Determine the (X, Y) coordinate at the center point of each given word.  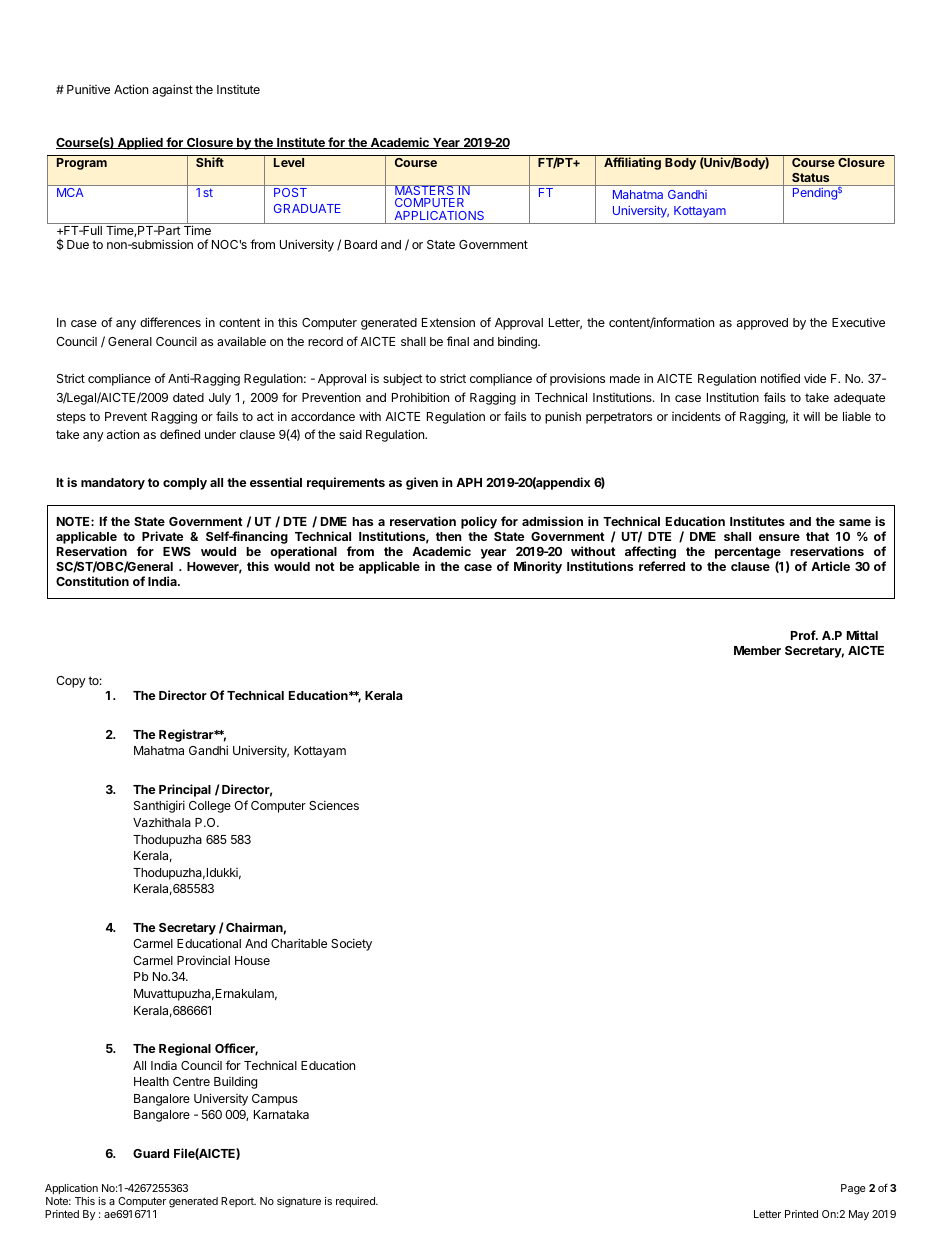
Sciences (334, 805)
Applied (140, 143)
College (210, 807)
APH (469, 482)
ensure (779, 537)
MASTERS (424, 190)
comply (185, 484)
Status (810, 177)
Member (757, 650)
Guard (151, 1153)
